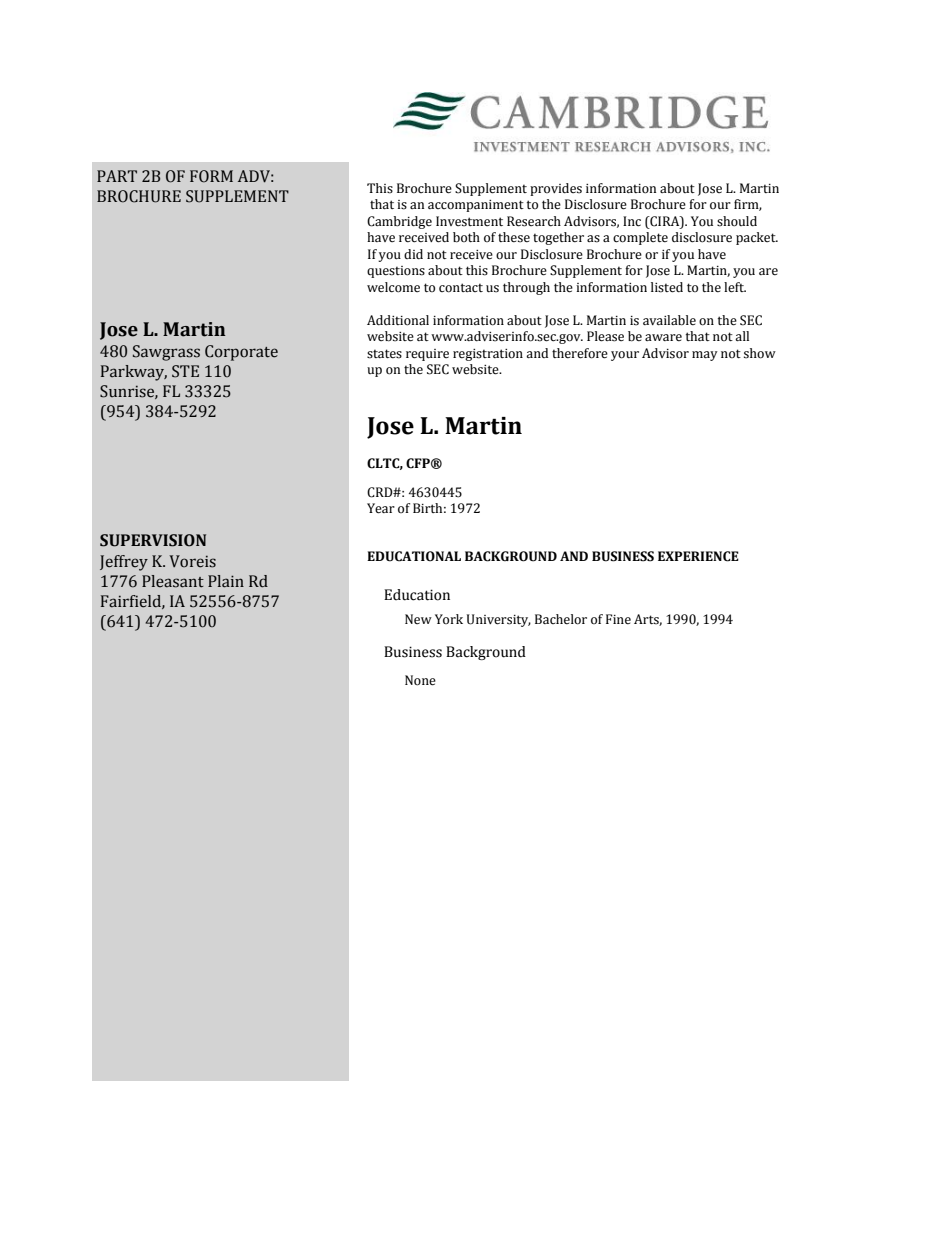 Image resolution: width=952 pixels, height=1233 pixels. What do you see at coordinates (117, 176) in the document?
I see `PART` at bounding box center [117, 176].
